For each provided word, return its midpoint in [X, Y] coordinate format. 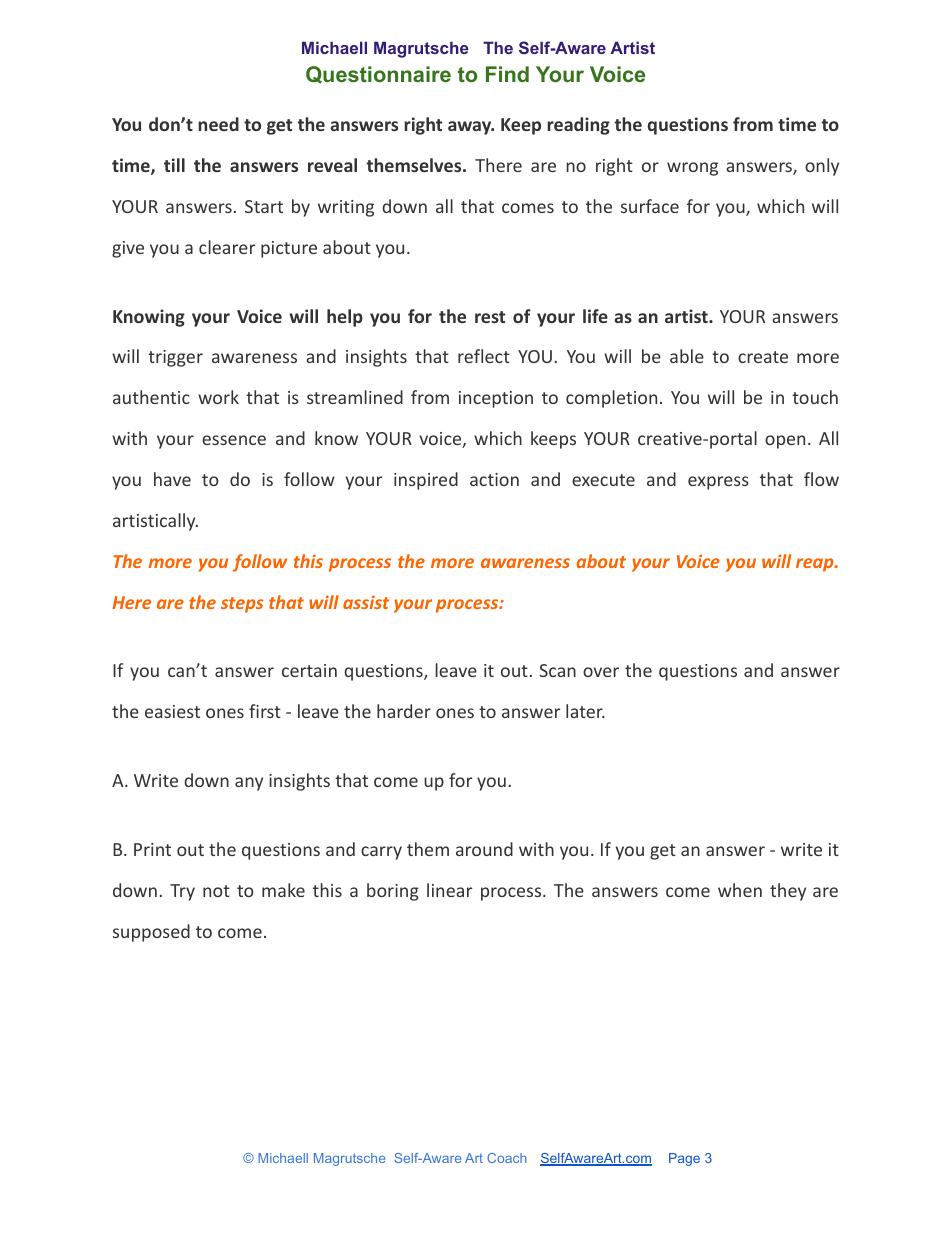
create [763, 357]
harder [404, 711]
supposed [151, 933]
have [172, 479]
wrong [692, 169]
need [218, 124]
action [494, 479]
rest [490, 317]
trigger [175, 358]
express [718, 483]
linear [449, 890]
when [740, 890]
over [601, 672]
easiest [172, 711]
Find [507, 74]
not [216, 891]
